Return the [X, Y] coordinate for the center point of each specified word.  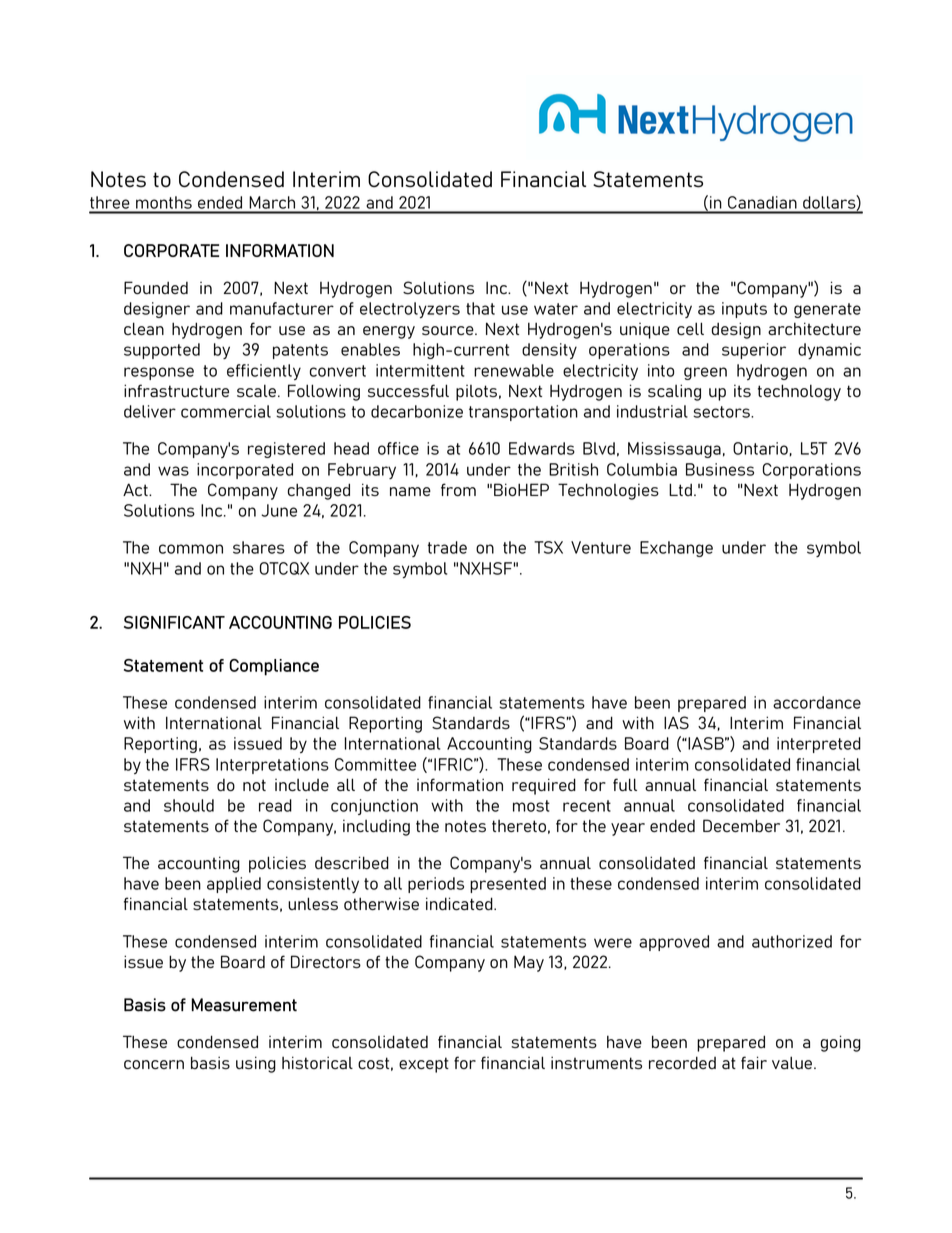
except [424, 1065]
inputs [744, 310]
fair [754, 1062]
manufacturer [282, 308]
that [480, 308]
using [256, 1064]
